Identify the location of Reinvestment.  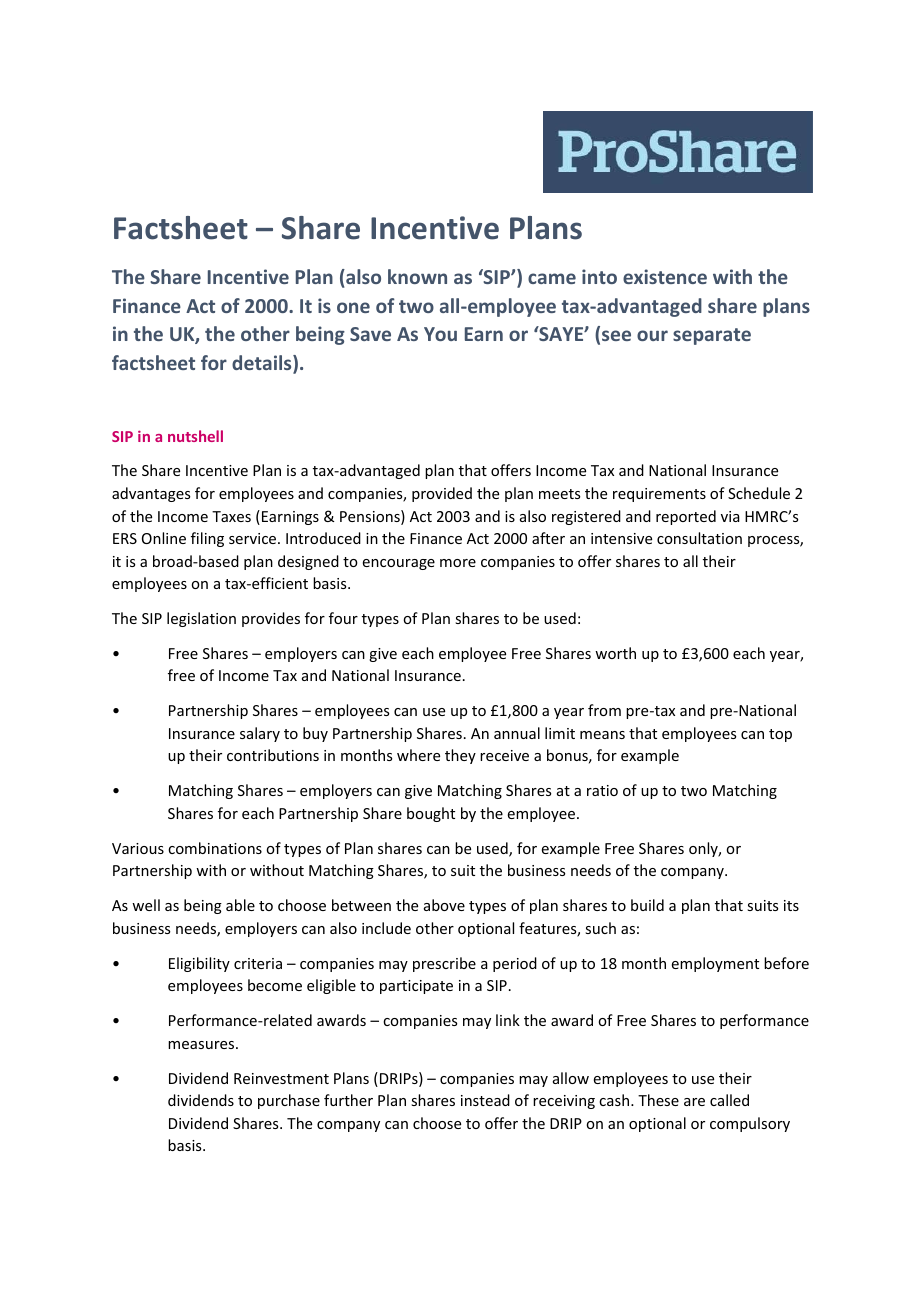
(281, 1078).
